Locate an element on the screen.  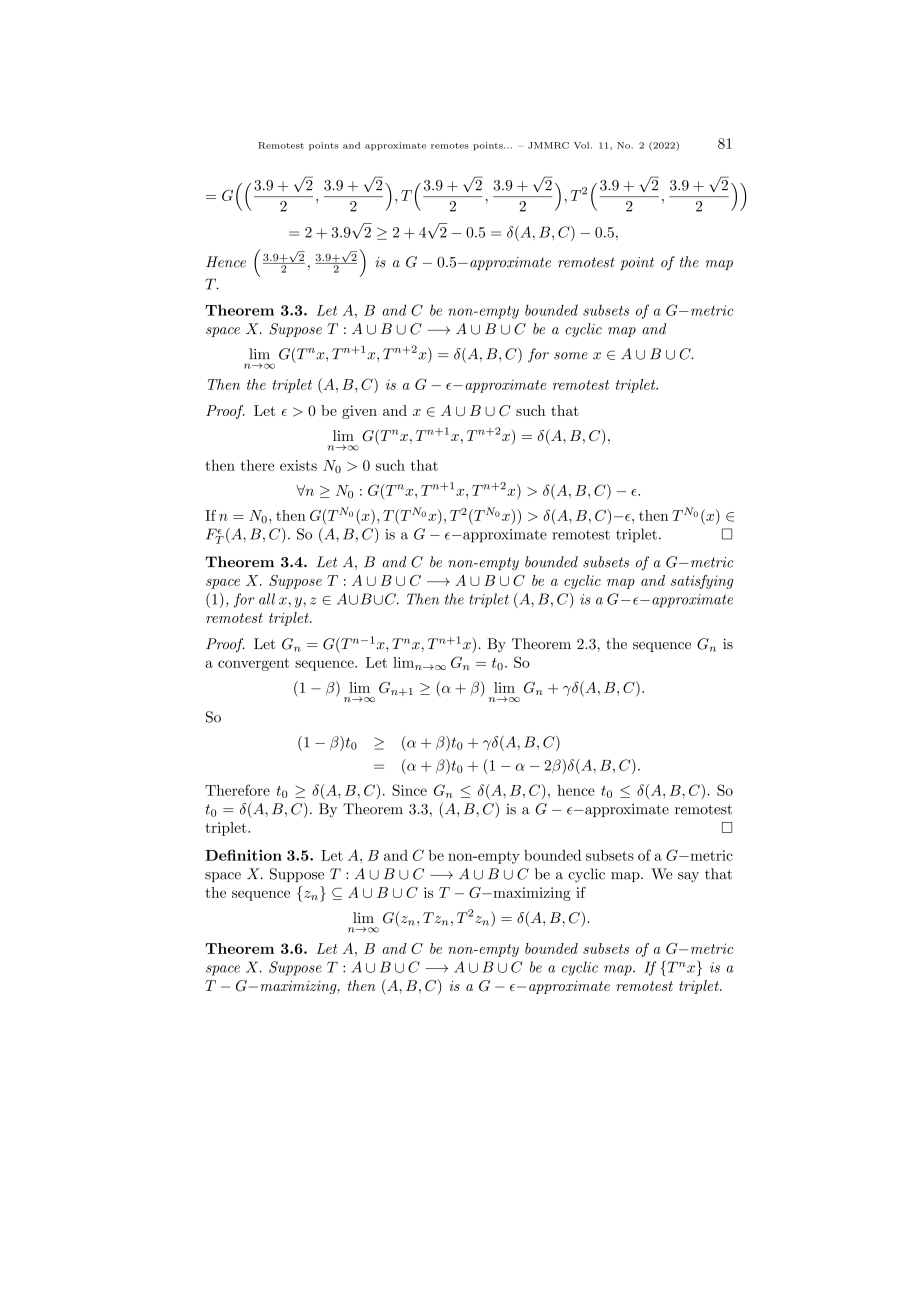
Definition is located at coordinates (243, 855).
